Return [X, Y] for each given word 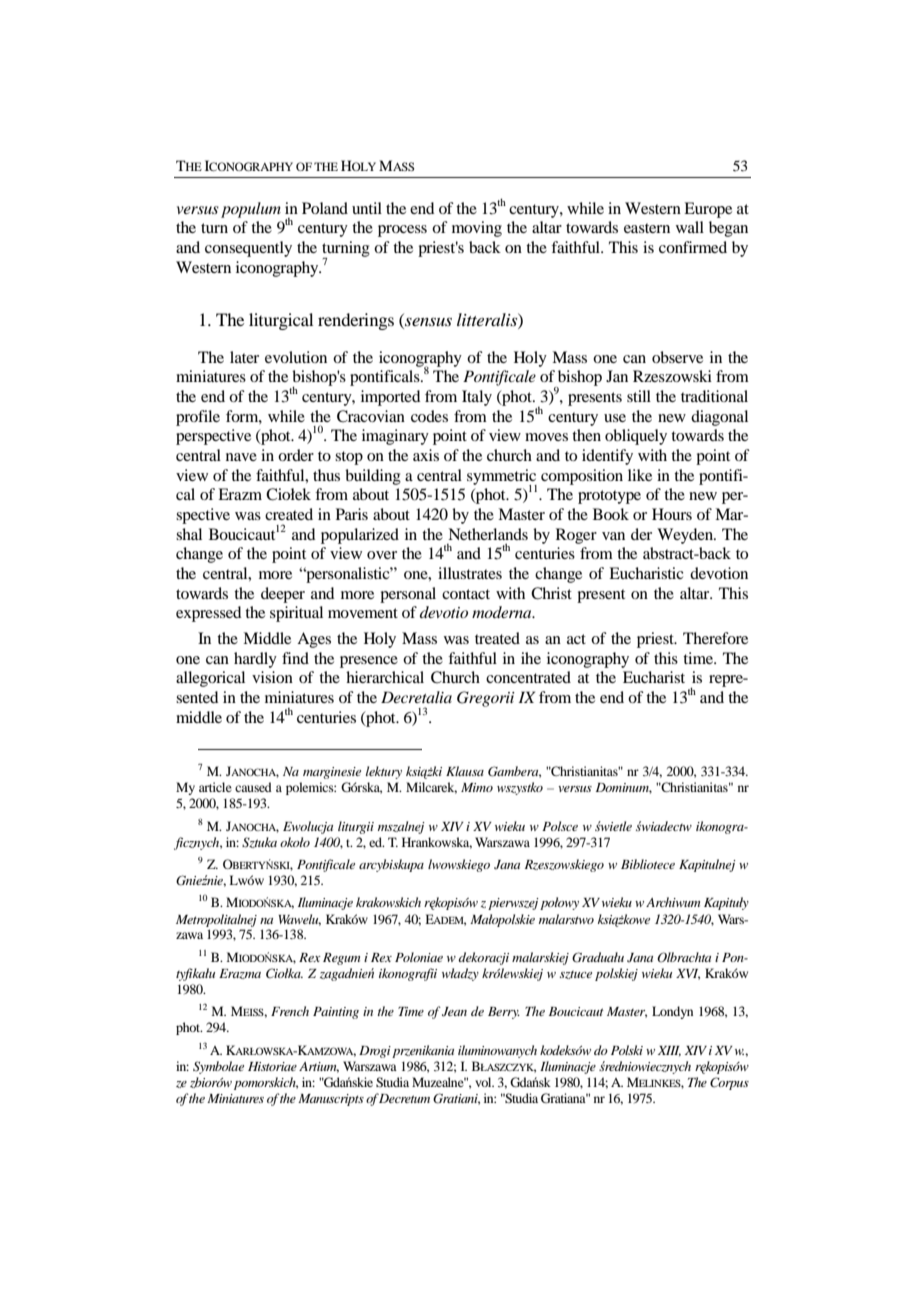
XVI [688, 974]
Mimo [477, 787]
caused [253, 787]
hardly [255, 660]
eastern [647, 228]
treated [497, 638]
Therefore [715, 638]
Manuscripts [331, 1100]
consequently [248, 249]
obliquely [636, 437]
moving [477, 229]
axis [426, 455]
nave [241, 457]
